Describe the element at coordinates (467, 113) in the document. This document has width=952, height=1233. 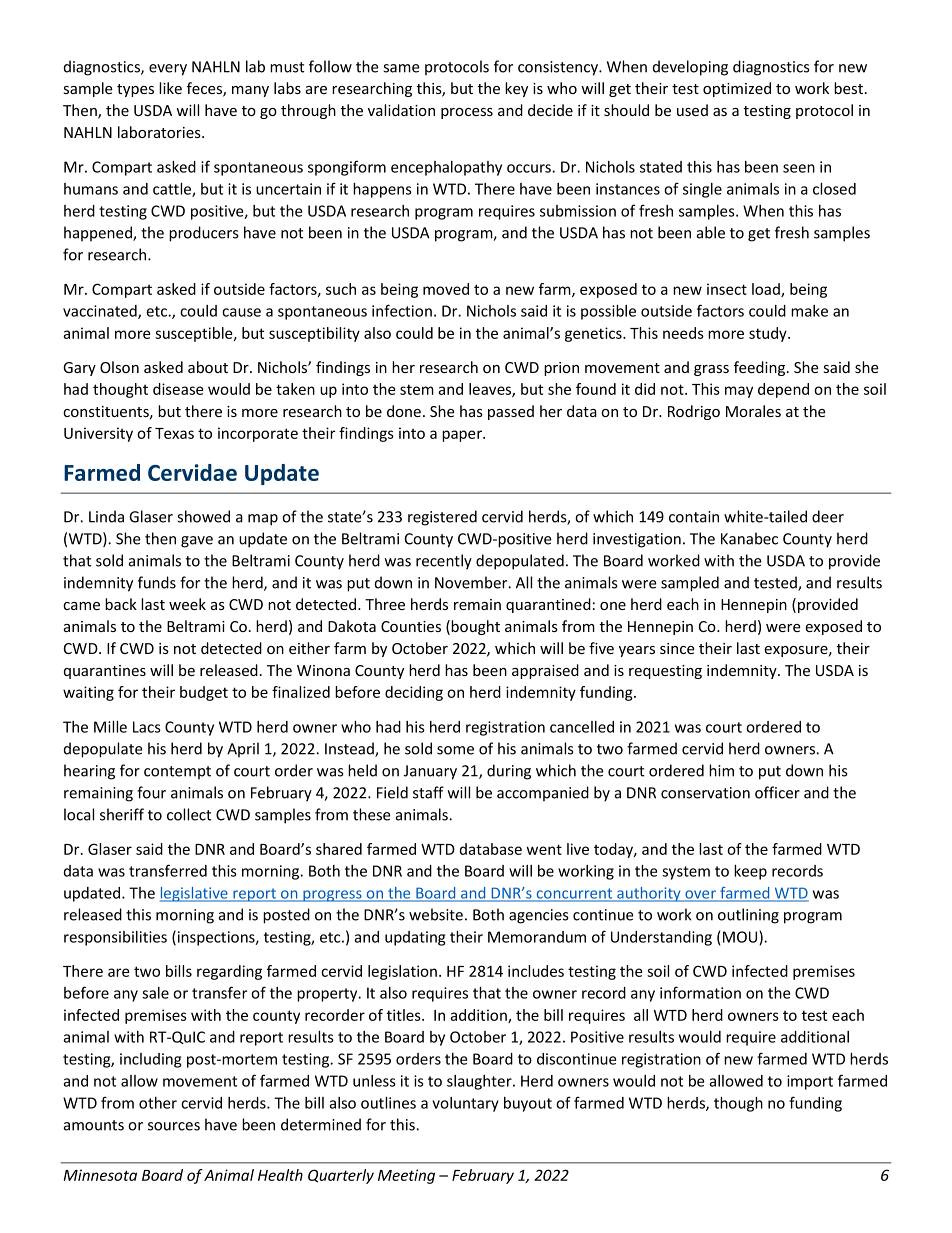
I see `process` at that location.
